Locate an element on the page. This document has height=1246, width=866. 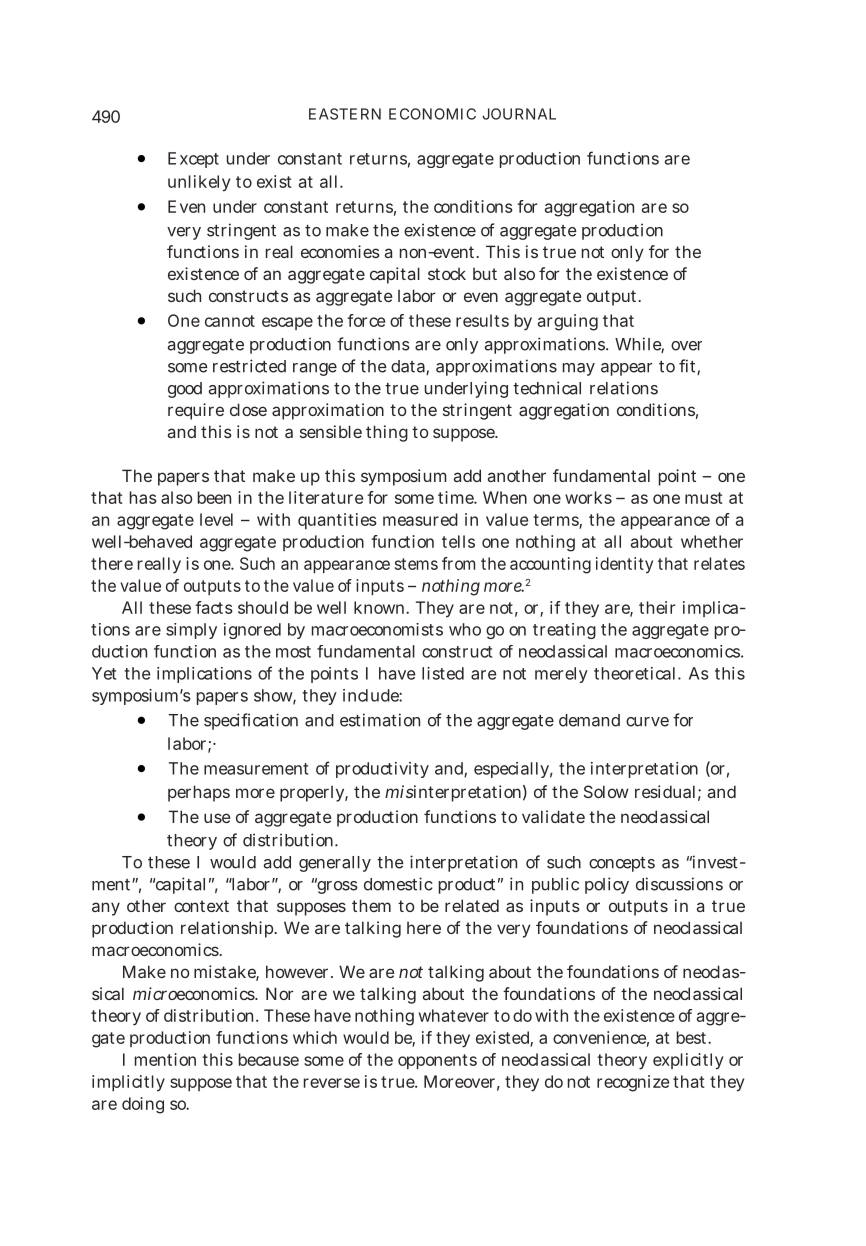
EASTERN is located at coordinates (345, 114).
